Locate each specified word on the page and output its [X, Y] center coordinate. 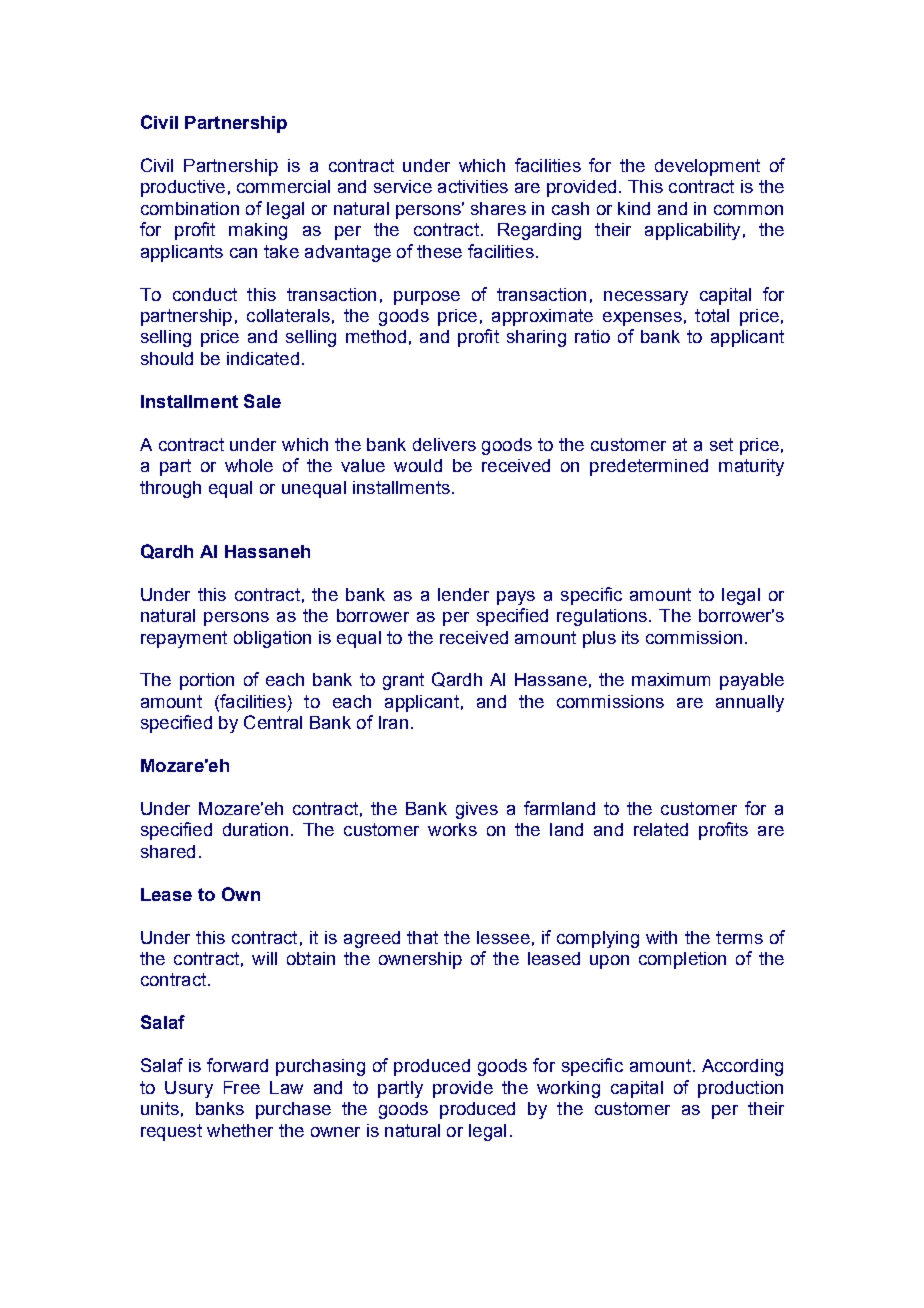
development [707, 167]
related [661, 829]
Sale [262, 401]
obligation [272, 639]
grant [403, 681]
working [568, 1089]
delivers [444, 444]
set [721, 444]
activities [473, 186]
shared [168, 851]
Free [242, 1087]
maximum [671, 679]
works [452, 829]
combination [190, 208]
